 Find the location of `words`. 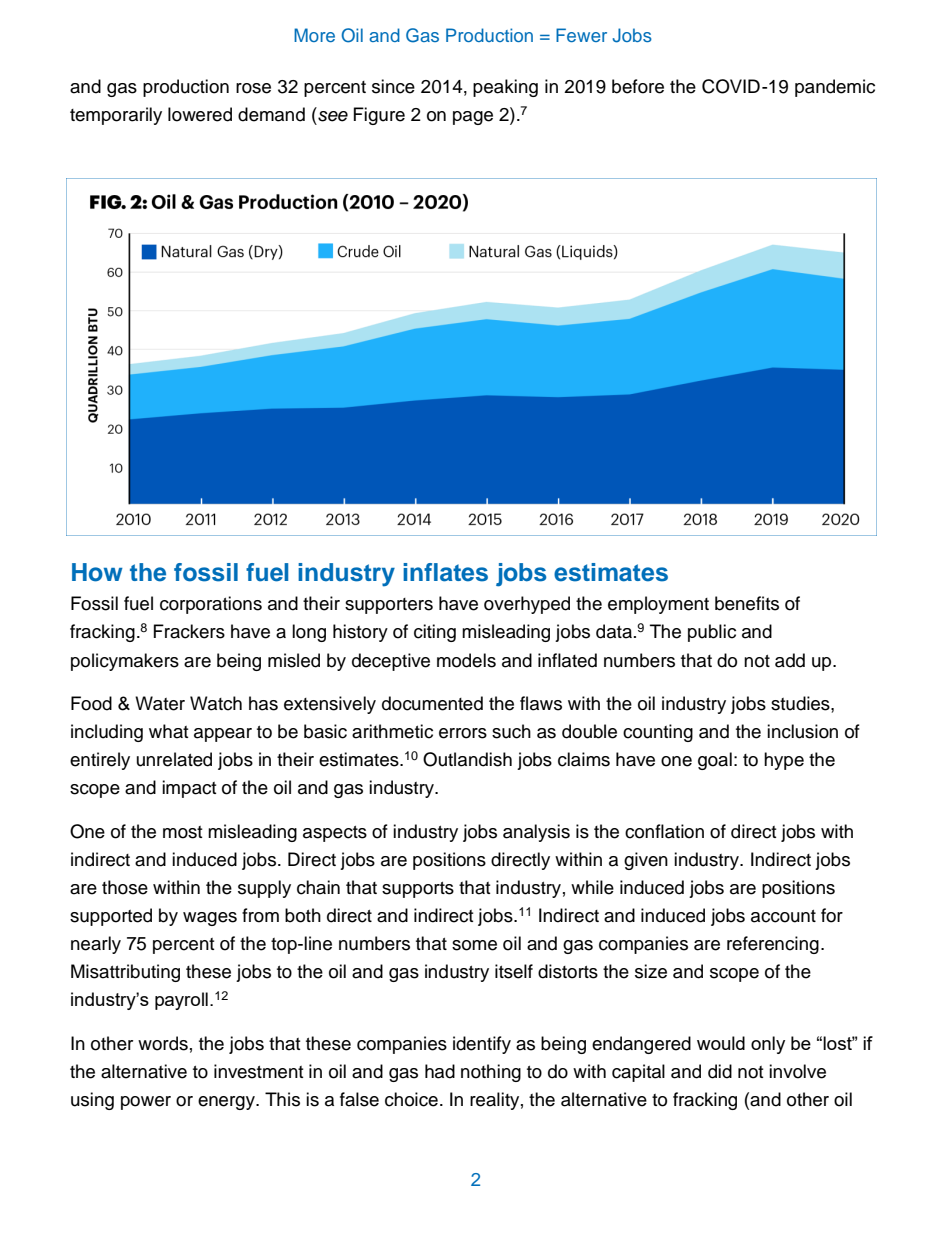

words is located at coordinates (163, 1043).
